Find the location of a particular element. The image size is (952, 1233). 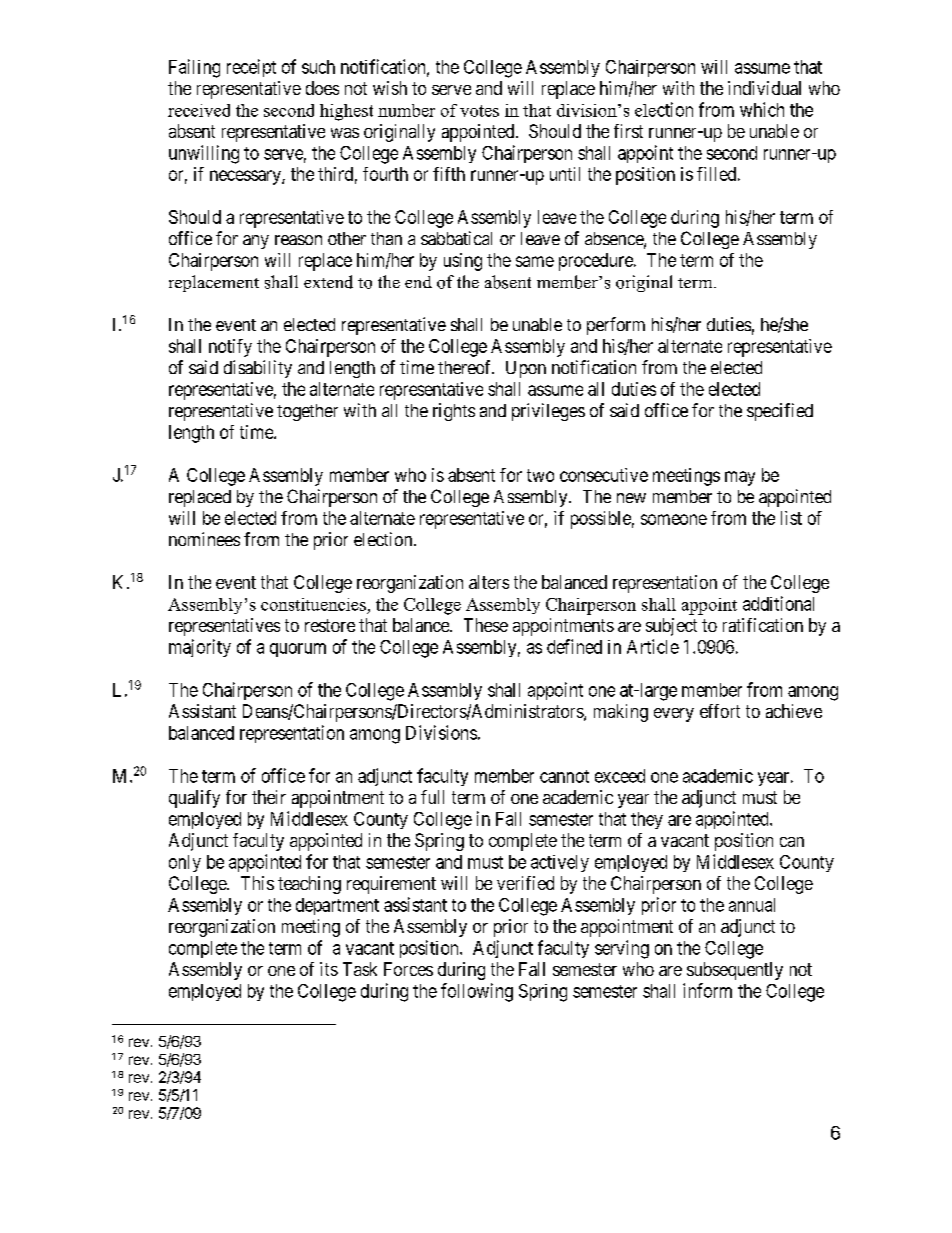

together is located at coordinates (307, 412).
